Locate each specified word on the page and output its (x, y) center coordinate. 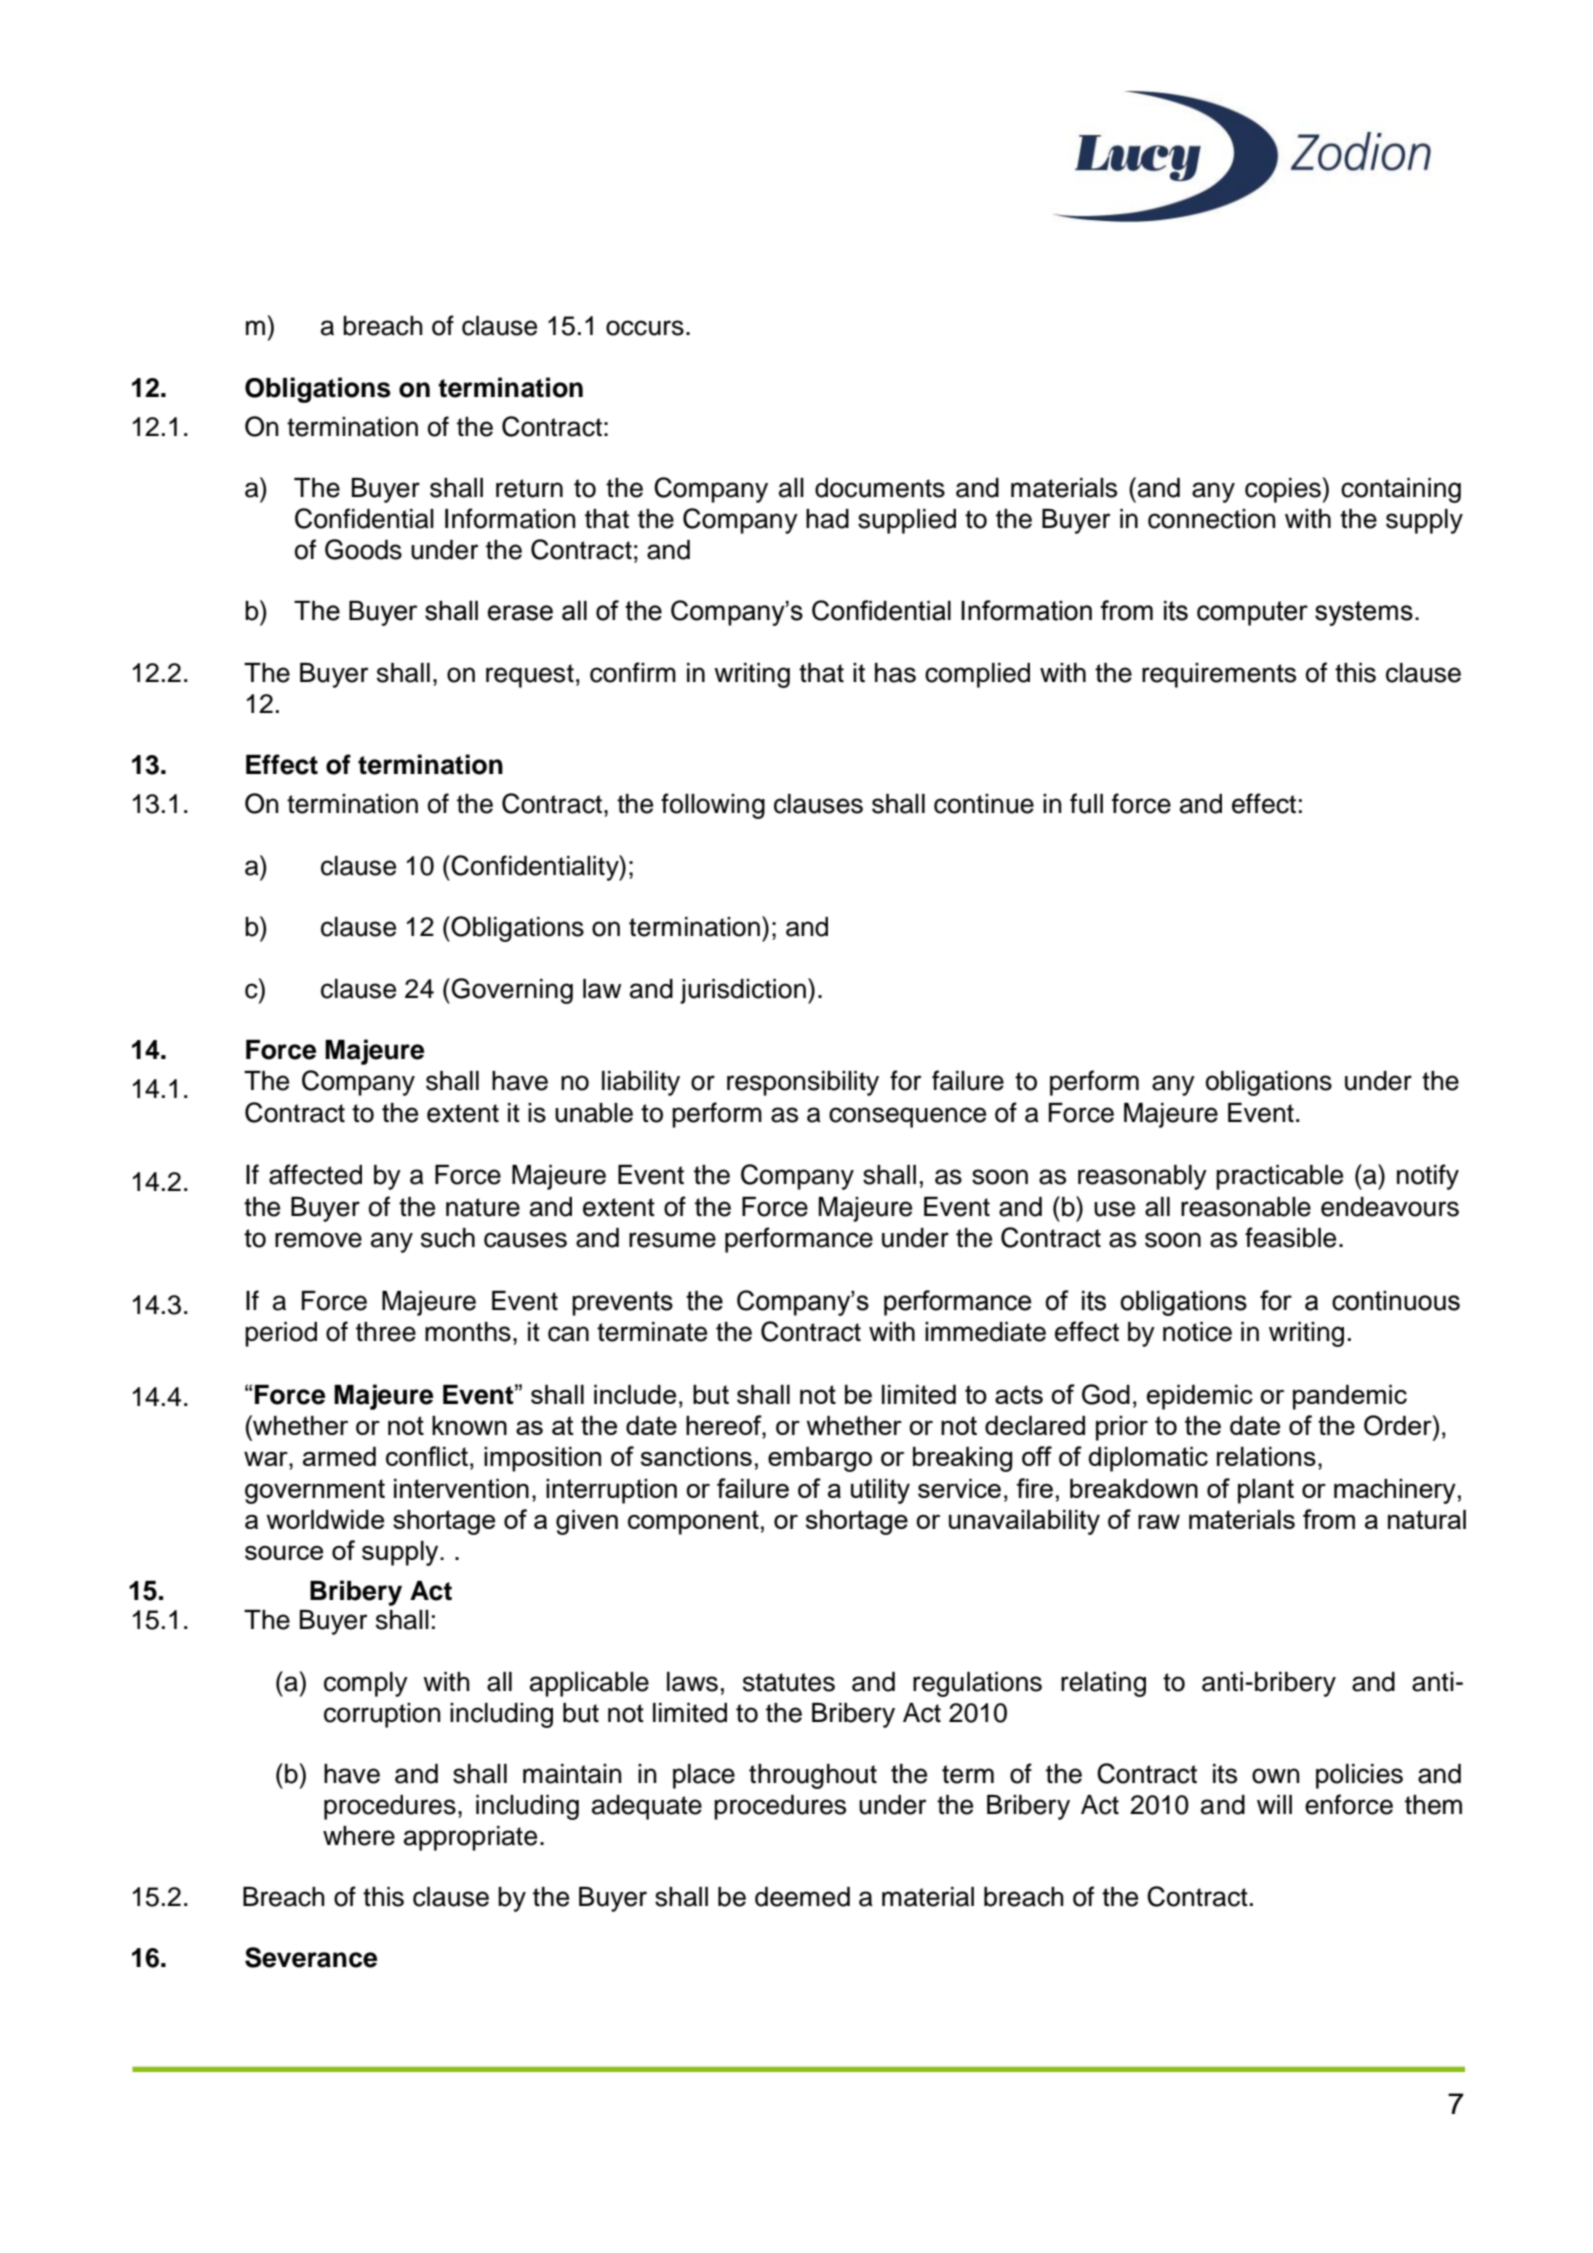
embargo (820, 1459)
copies (1283, 490)
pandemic (1350, 1397)
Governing (512, 991)
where (359, 1836)
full (1086, 803)
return (529, 488)
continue (984, 804)
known (469, 1425)
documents (880, 488)
